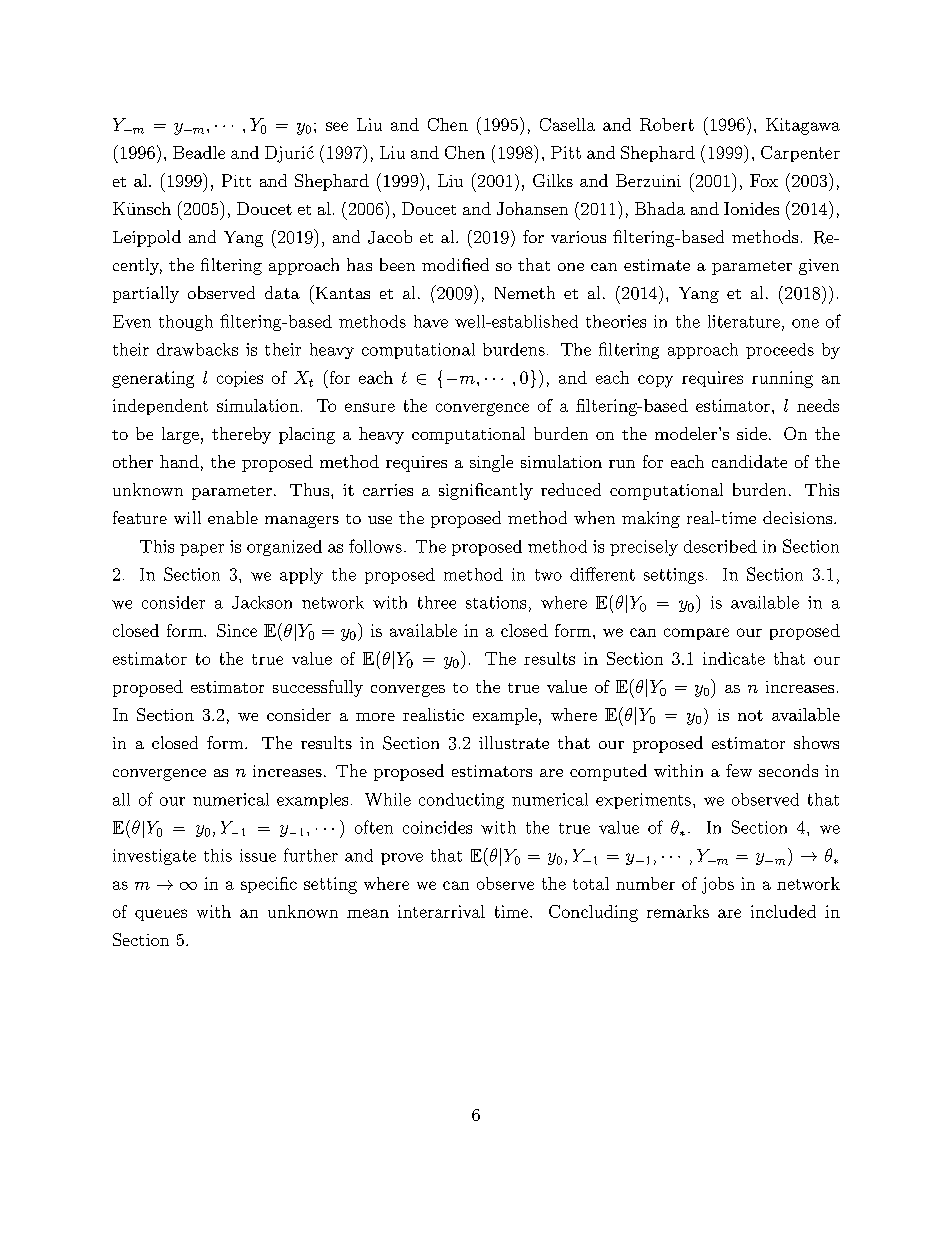 The height and width of the screenshot is (1233, 952). I want to click on specific, so click(269, 885).
